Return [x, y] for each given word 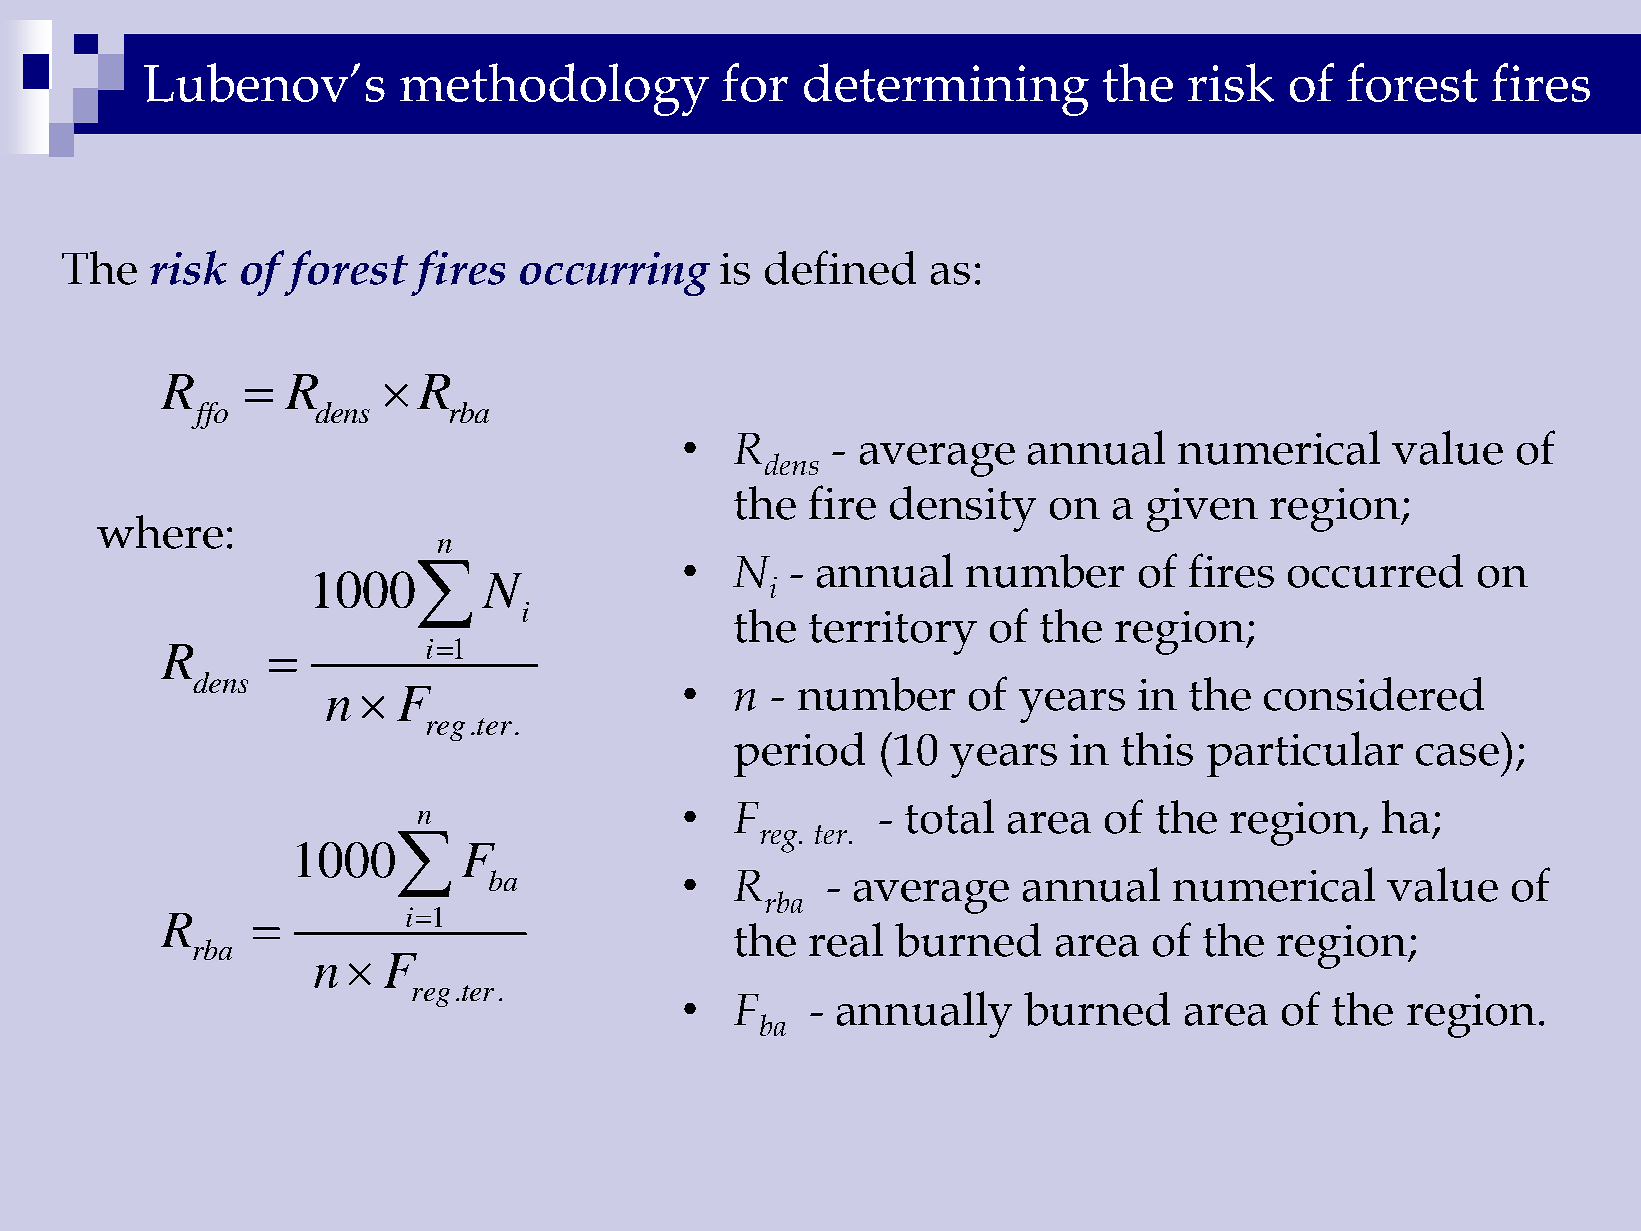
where [160, 532]
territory [893, 633]
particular [1305, 754]
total [949, 816]
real [846, 939]
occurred [1375, 571]
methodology [554, 89]
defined [840, 267]
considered [1374, 694]
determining [946, 89]
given [1202, 510]
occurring [615, 274]
